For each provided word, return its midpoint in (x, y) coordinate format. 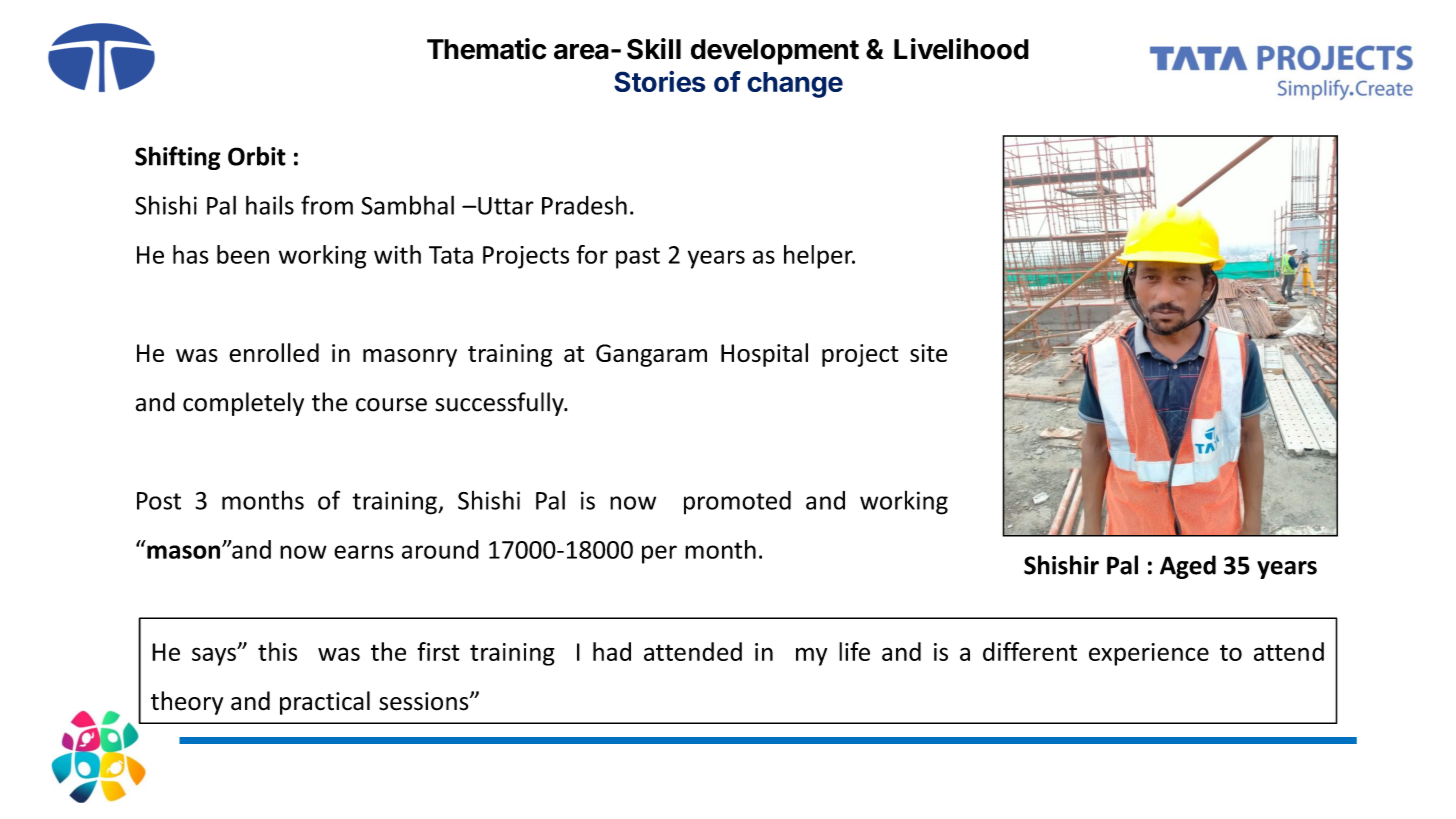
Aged (1188, 567)
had (612, 651)
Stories (660, 81)
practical (325, 703)
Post (159, 501)
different (1030, 651)
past (638, 258)
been (243, 254)
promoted (737, 503)
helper (819, 257)
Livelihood (961, 49)
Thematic (486, 49)
